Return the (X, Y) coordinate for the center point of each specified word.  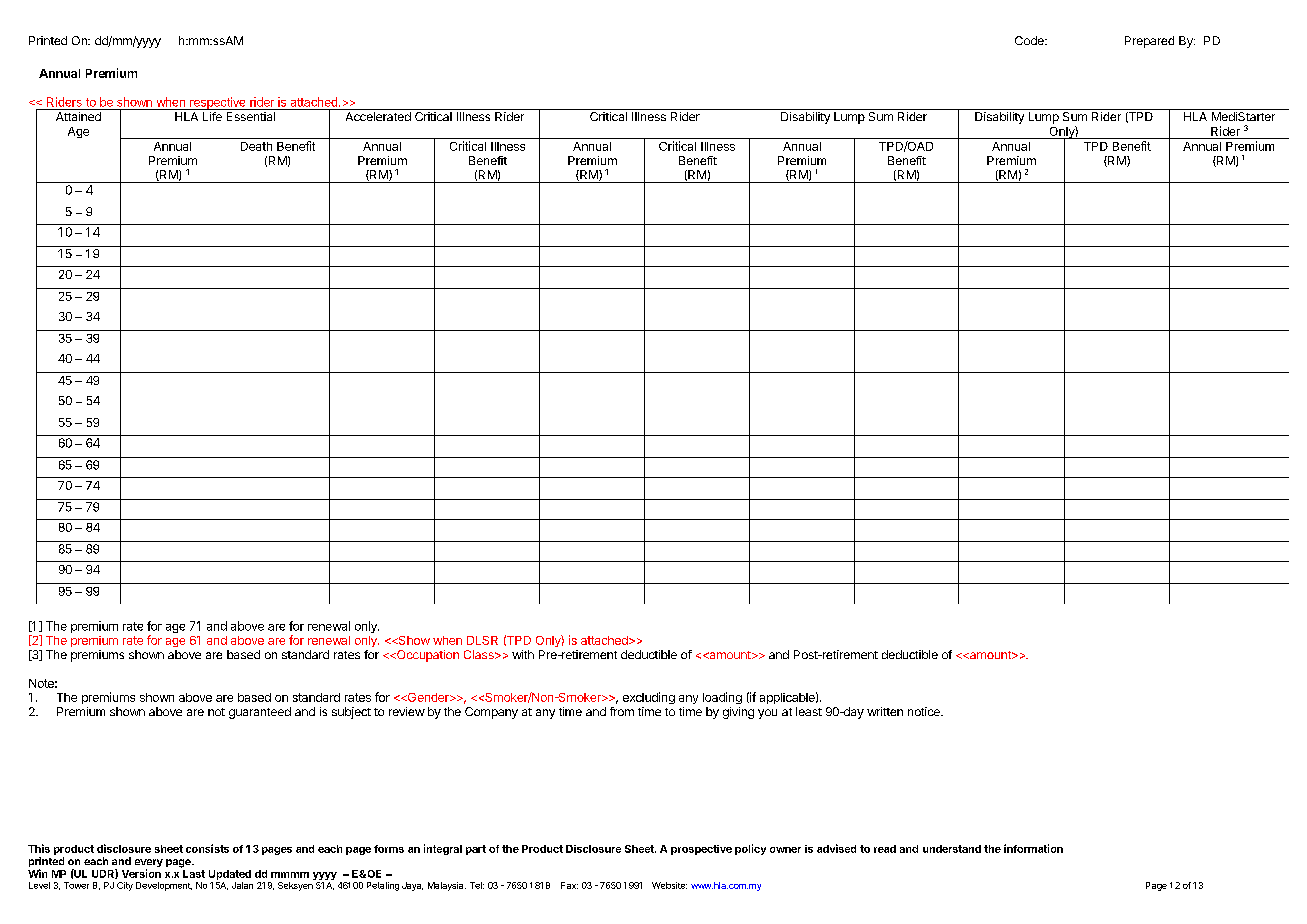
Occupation (427, 656)
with (523, 654)
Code (1030, 40)
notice (925, 711)
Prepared (1149, 42)
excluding (649, 698)
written (885, 711)
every (149, 864)
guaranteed (260, 713)
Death (256, 146)
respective (218, 103)
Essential (251, 116)
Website (669, 885)
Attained (78, 116)
